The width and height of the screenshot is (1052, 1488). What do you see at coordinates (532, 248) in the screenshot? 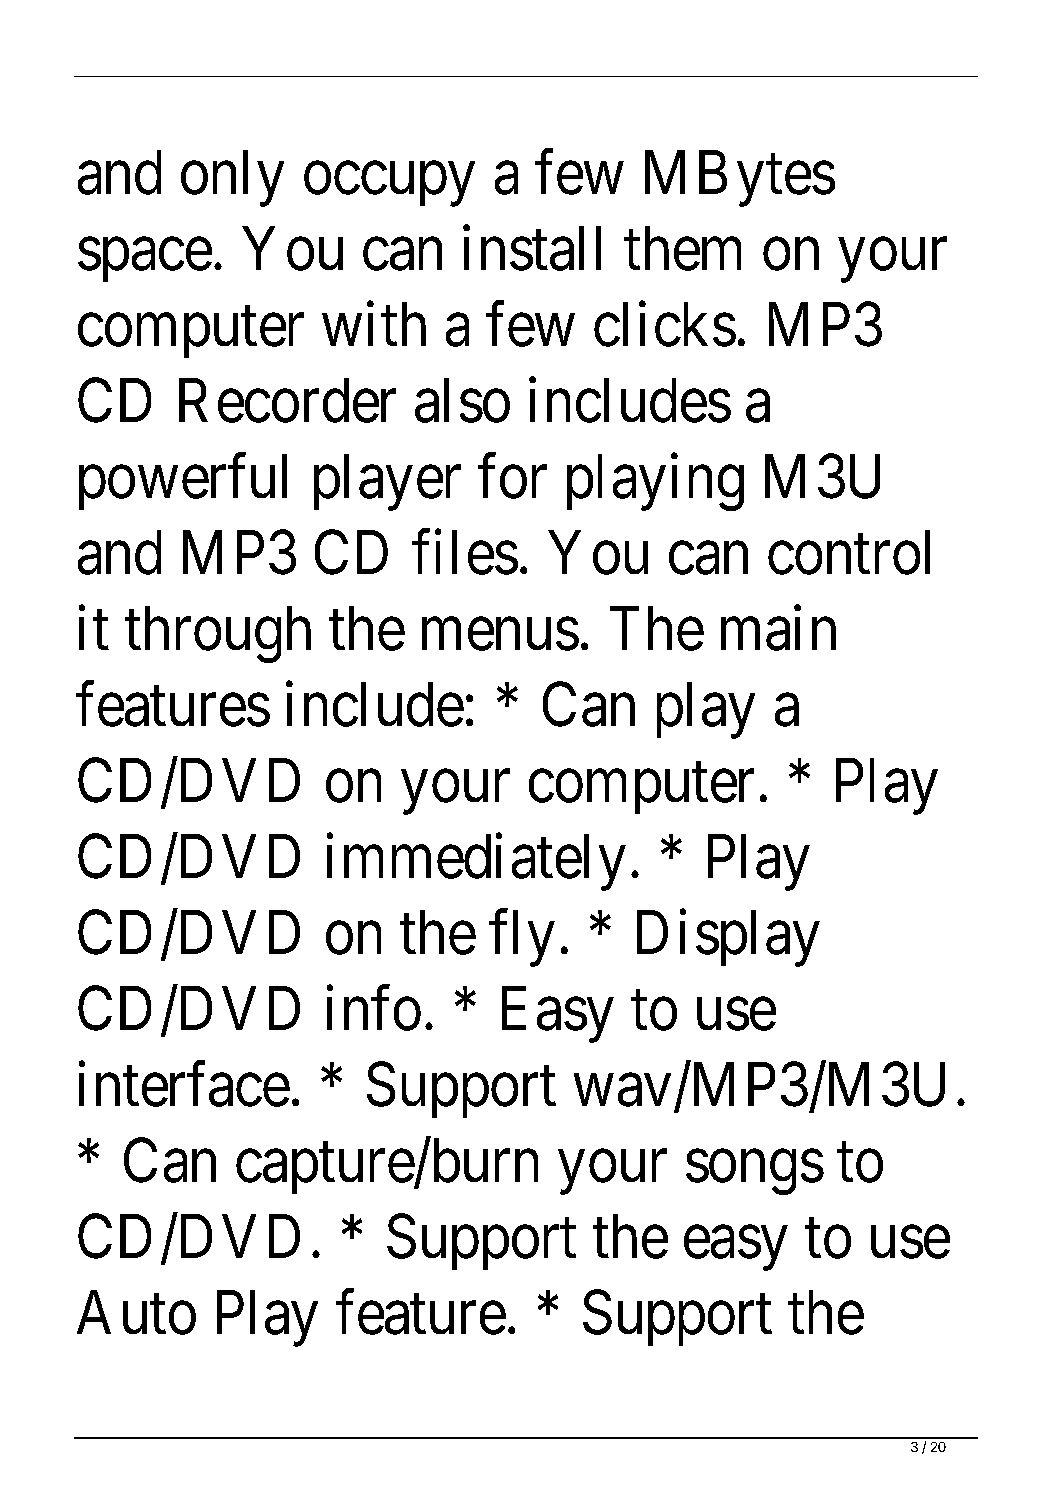
I see `install` at bounding box center [532, 248].
